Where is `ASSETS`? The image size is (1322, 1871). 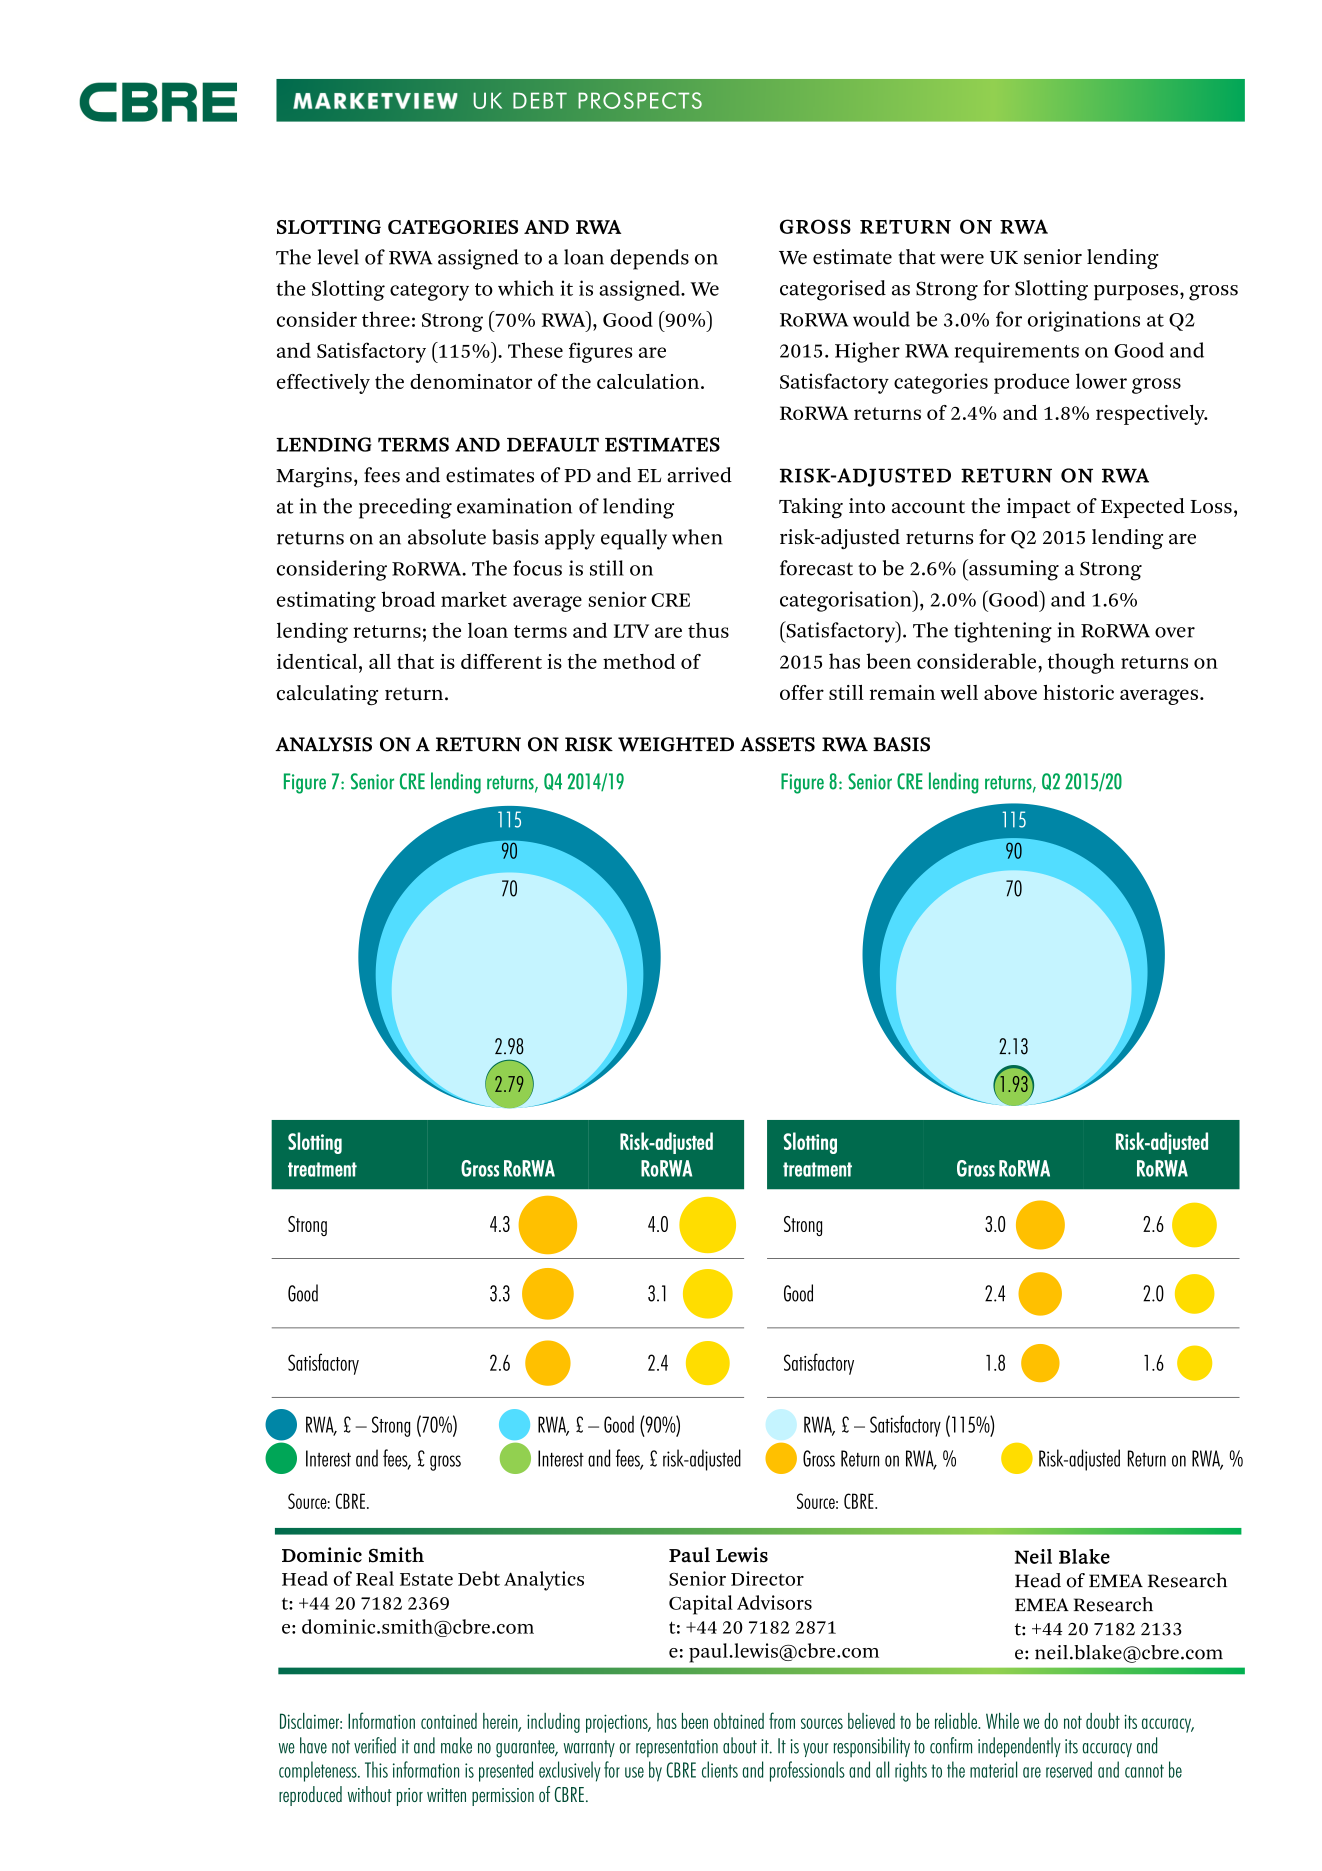 ASSETS is located at coordinates (777, 744).
